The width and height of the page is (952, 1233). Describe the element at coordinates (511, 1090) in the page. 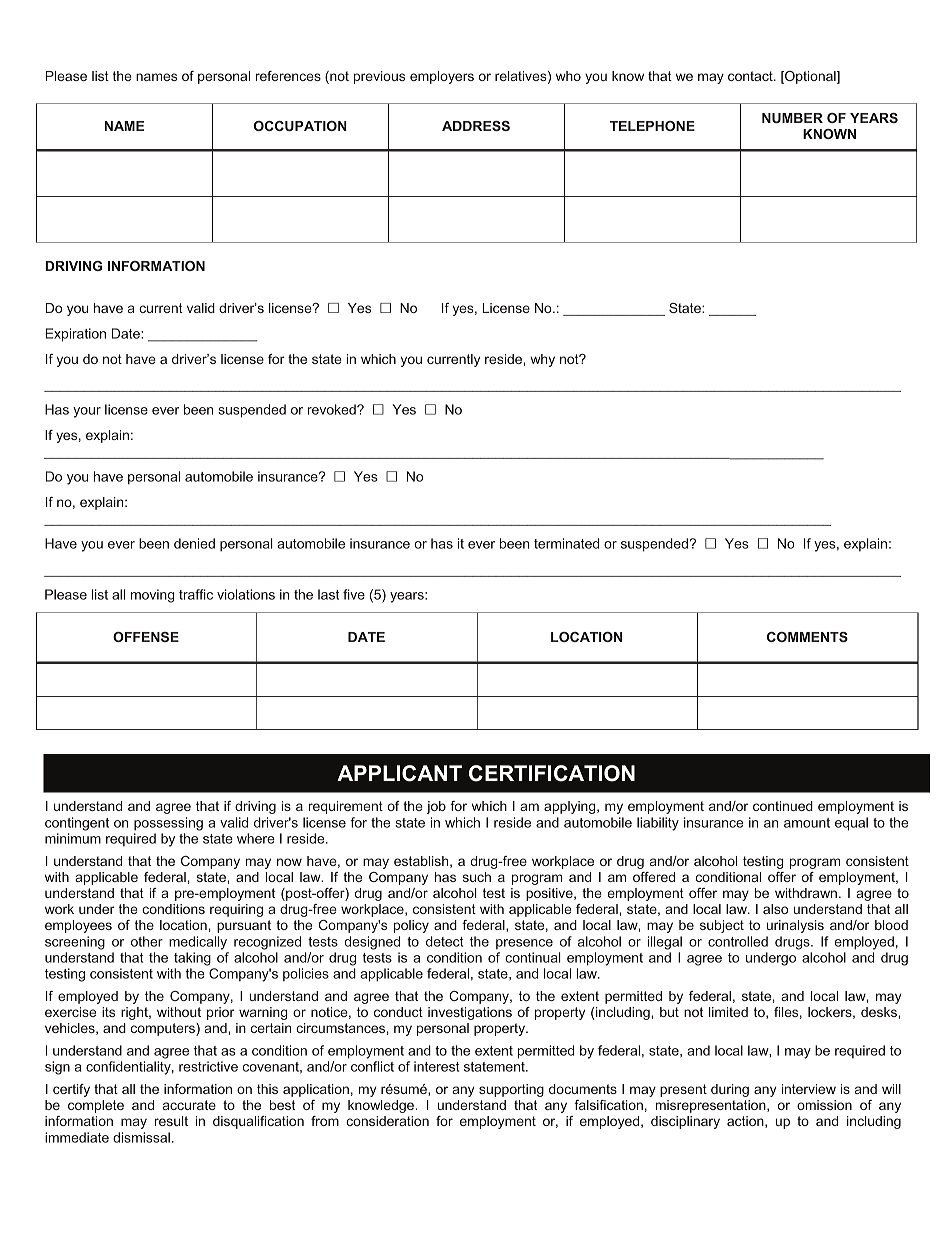

I see `supporting` at that location.
